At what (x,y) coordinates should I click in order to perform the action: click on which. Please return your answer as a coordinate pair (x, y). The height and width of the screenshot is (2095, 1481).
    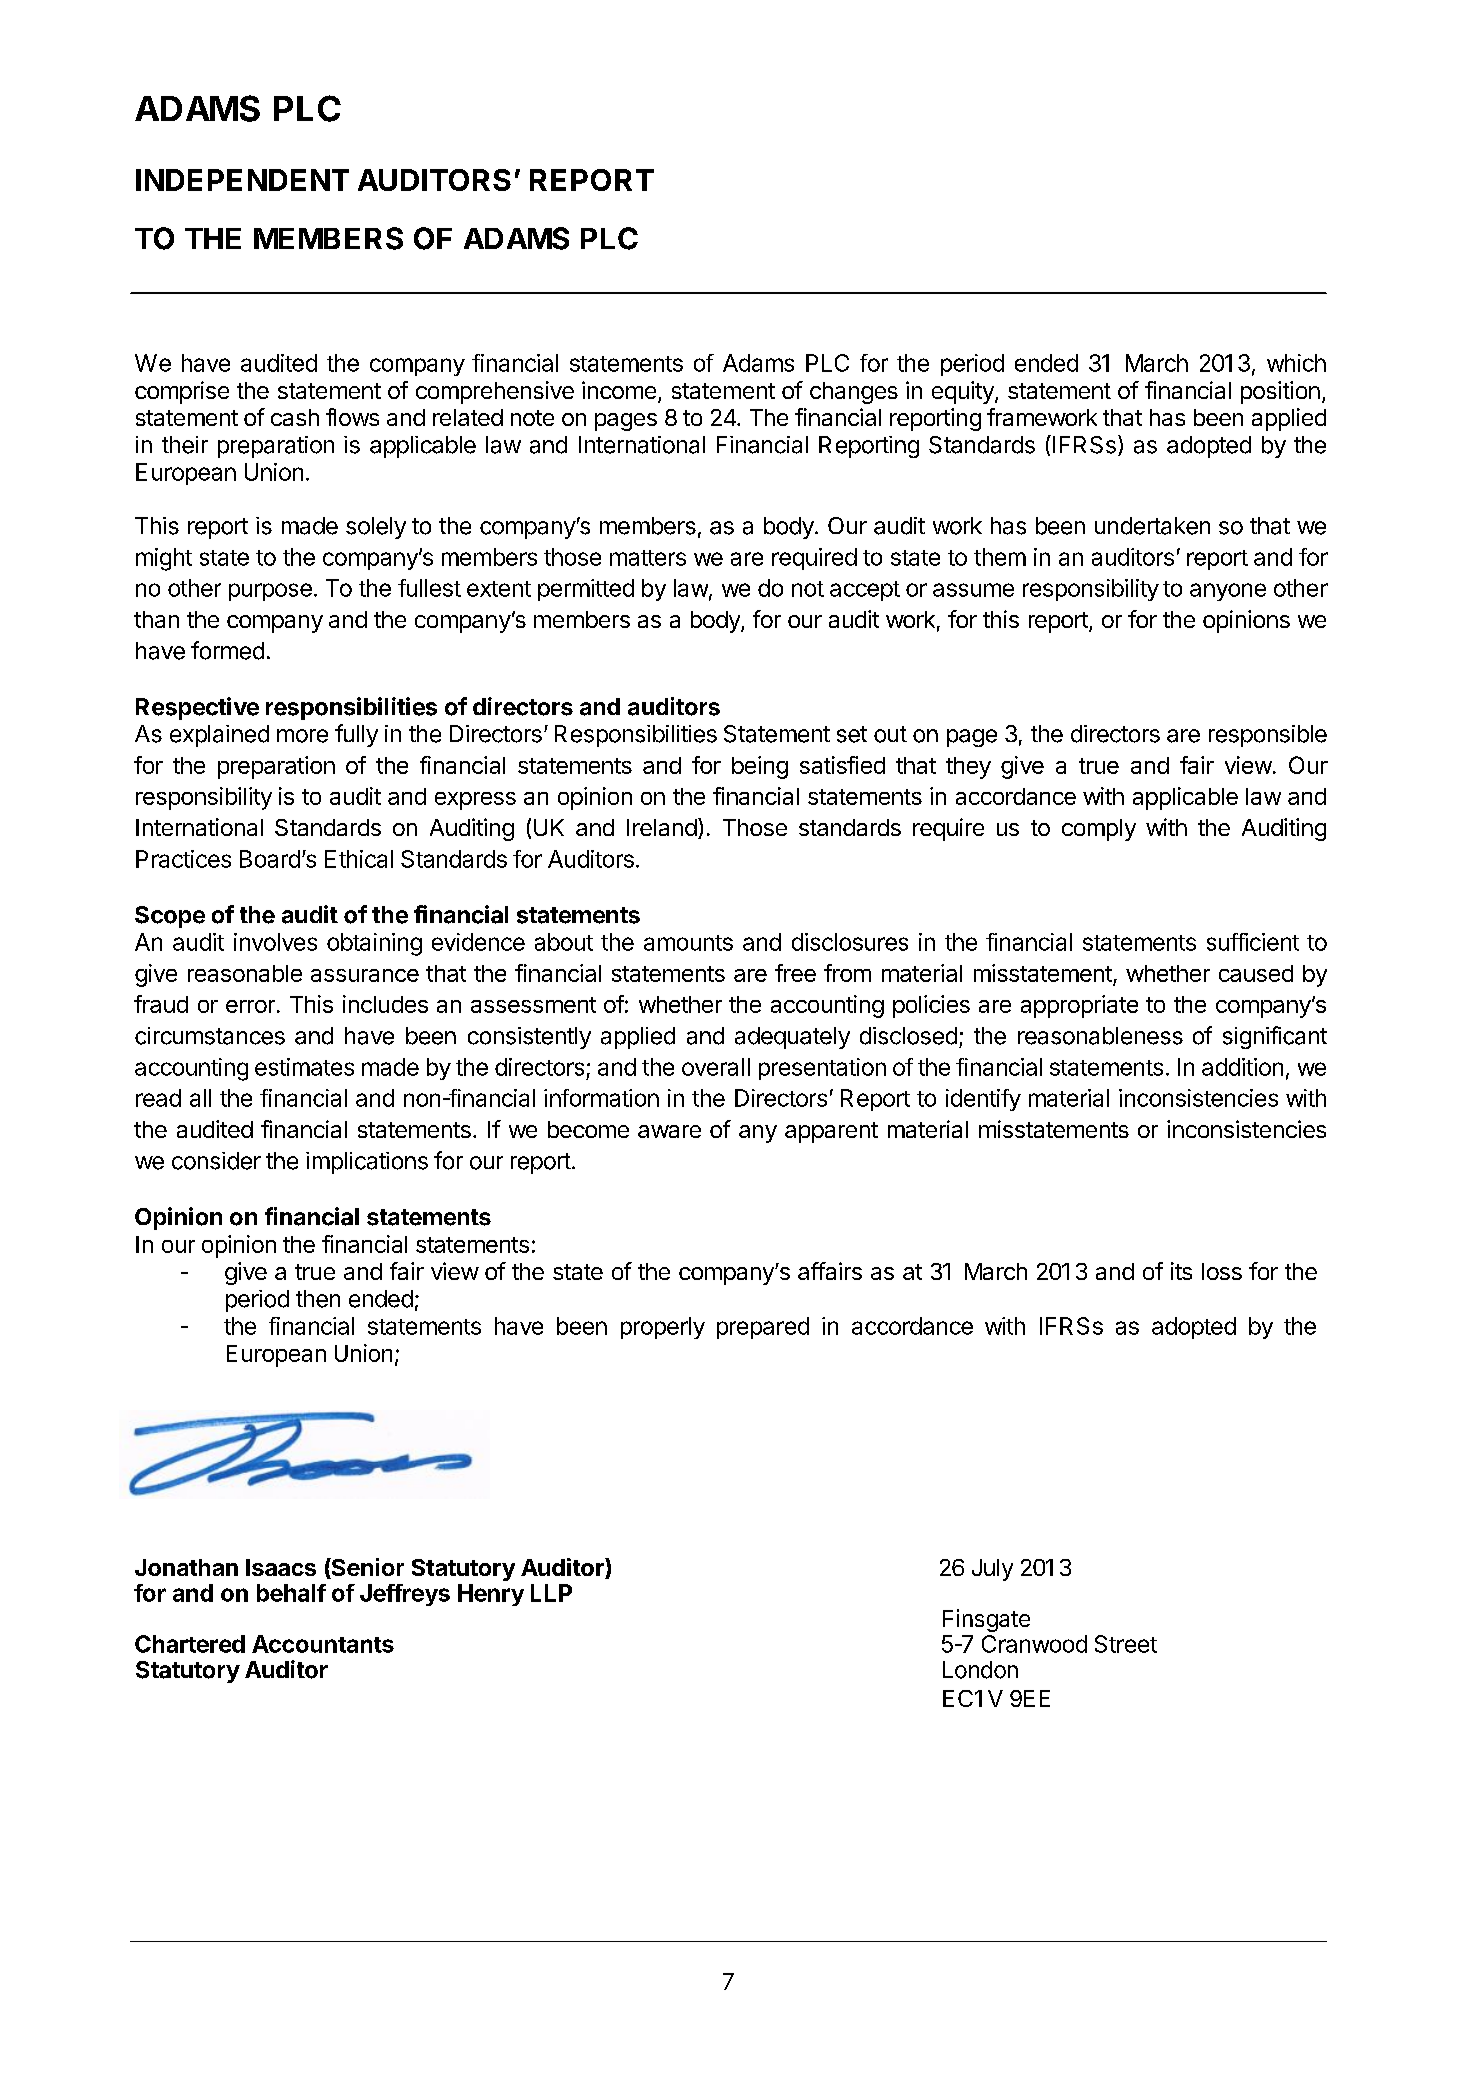
    Looking at the image, I should click on (1296, 363).
